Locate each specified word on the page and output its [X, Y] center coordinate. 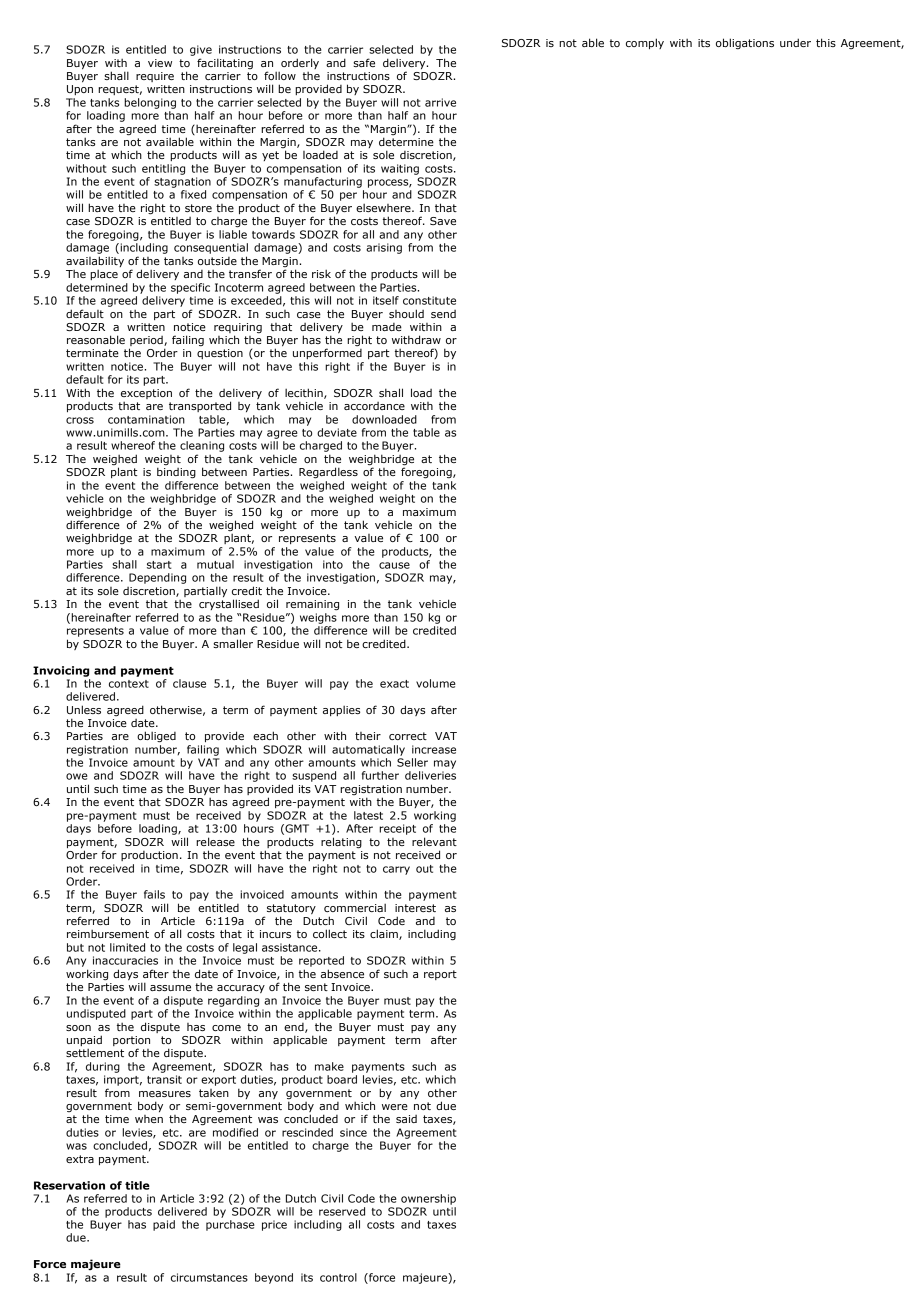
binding [176, 473]
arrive [440, 102]
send [443, 314]
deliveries [430, 775]
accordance [374, 406]
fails [154, 894]
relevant [434, 841]
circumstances [209, 1277]
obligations [745, 43]
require [155, 77]
